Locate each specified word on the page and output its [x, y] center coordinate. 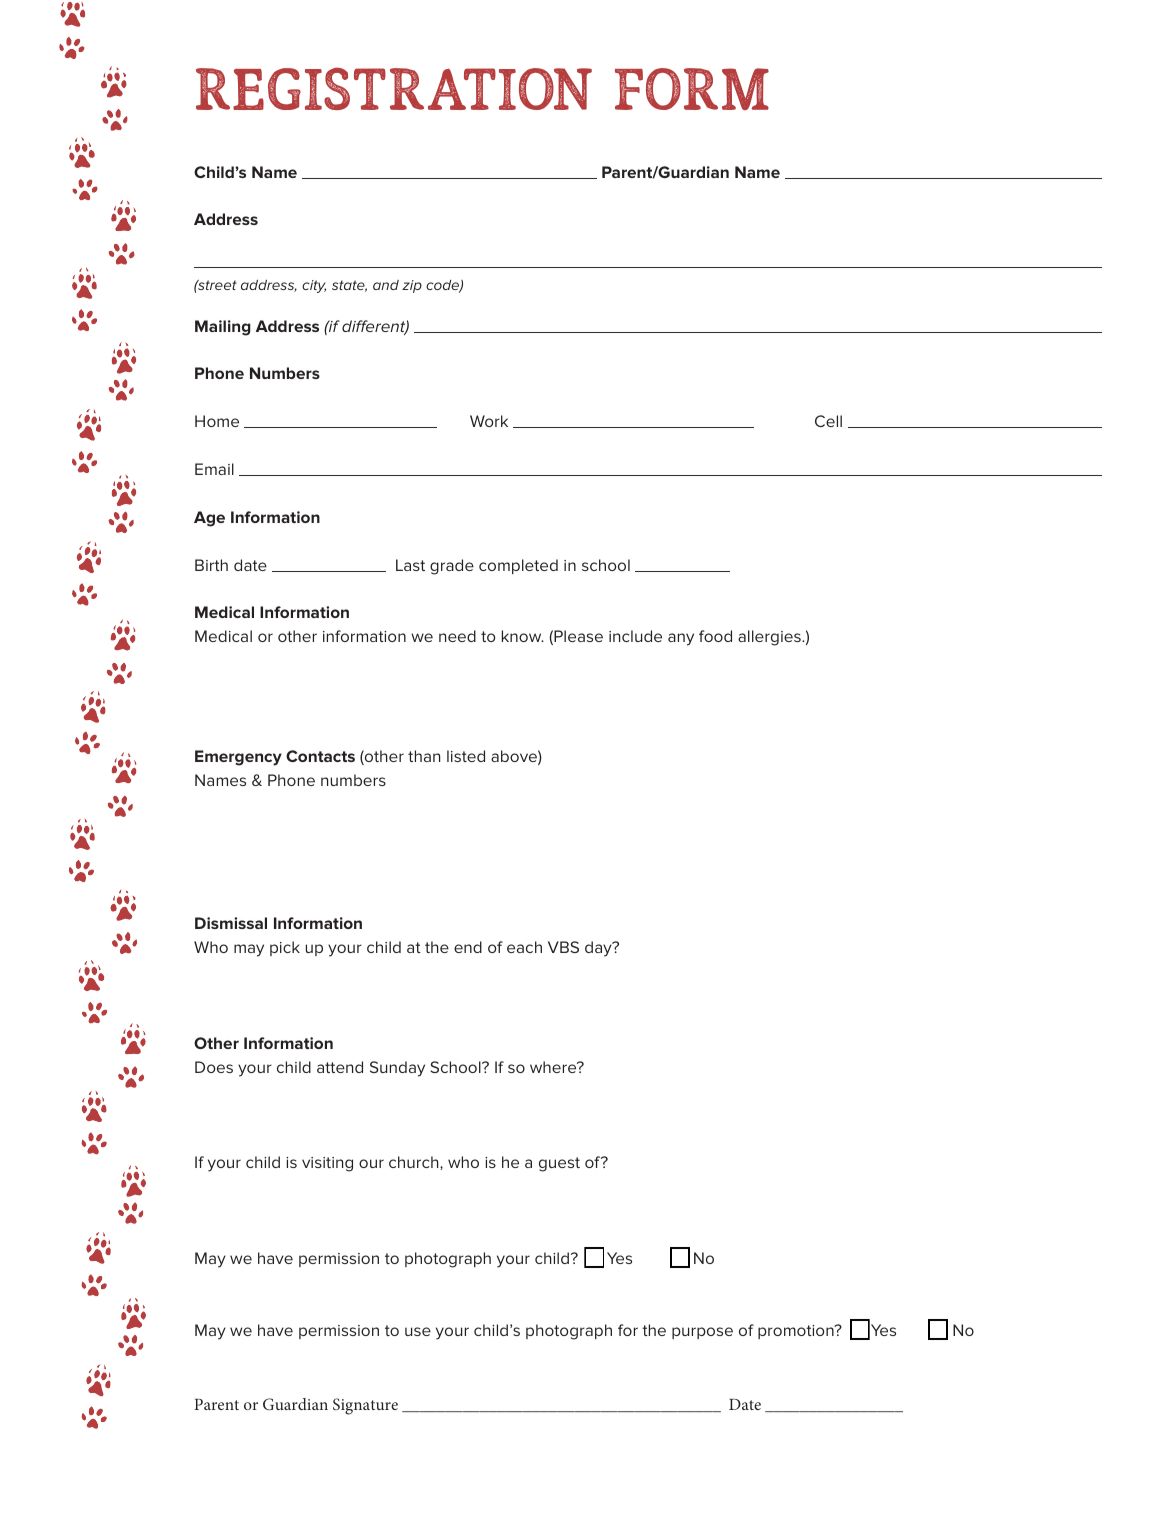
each [524, 947]
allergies [770, 638]
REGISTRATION [394, 88]
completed [518, 566]
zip [412, 286]
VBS [563, 947]
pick [285, 948]
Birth [211, 565]
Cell [828, 421]
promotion [797, 1332]
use [418, 1331]
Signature [365, 1406]
